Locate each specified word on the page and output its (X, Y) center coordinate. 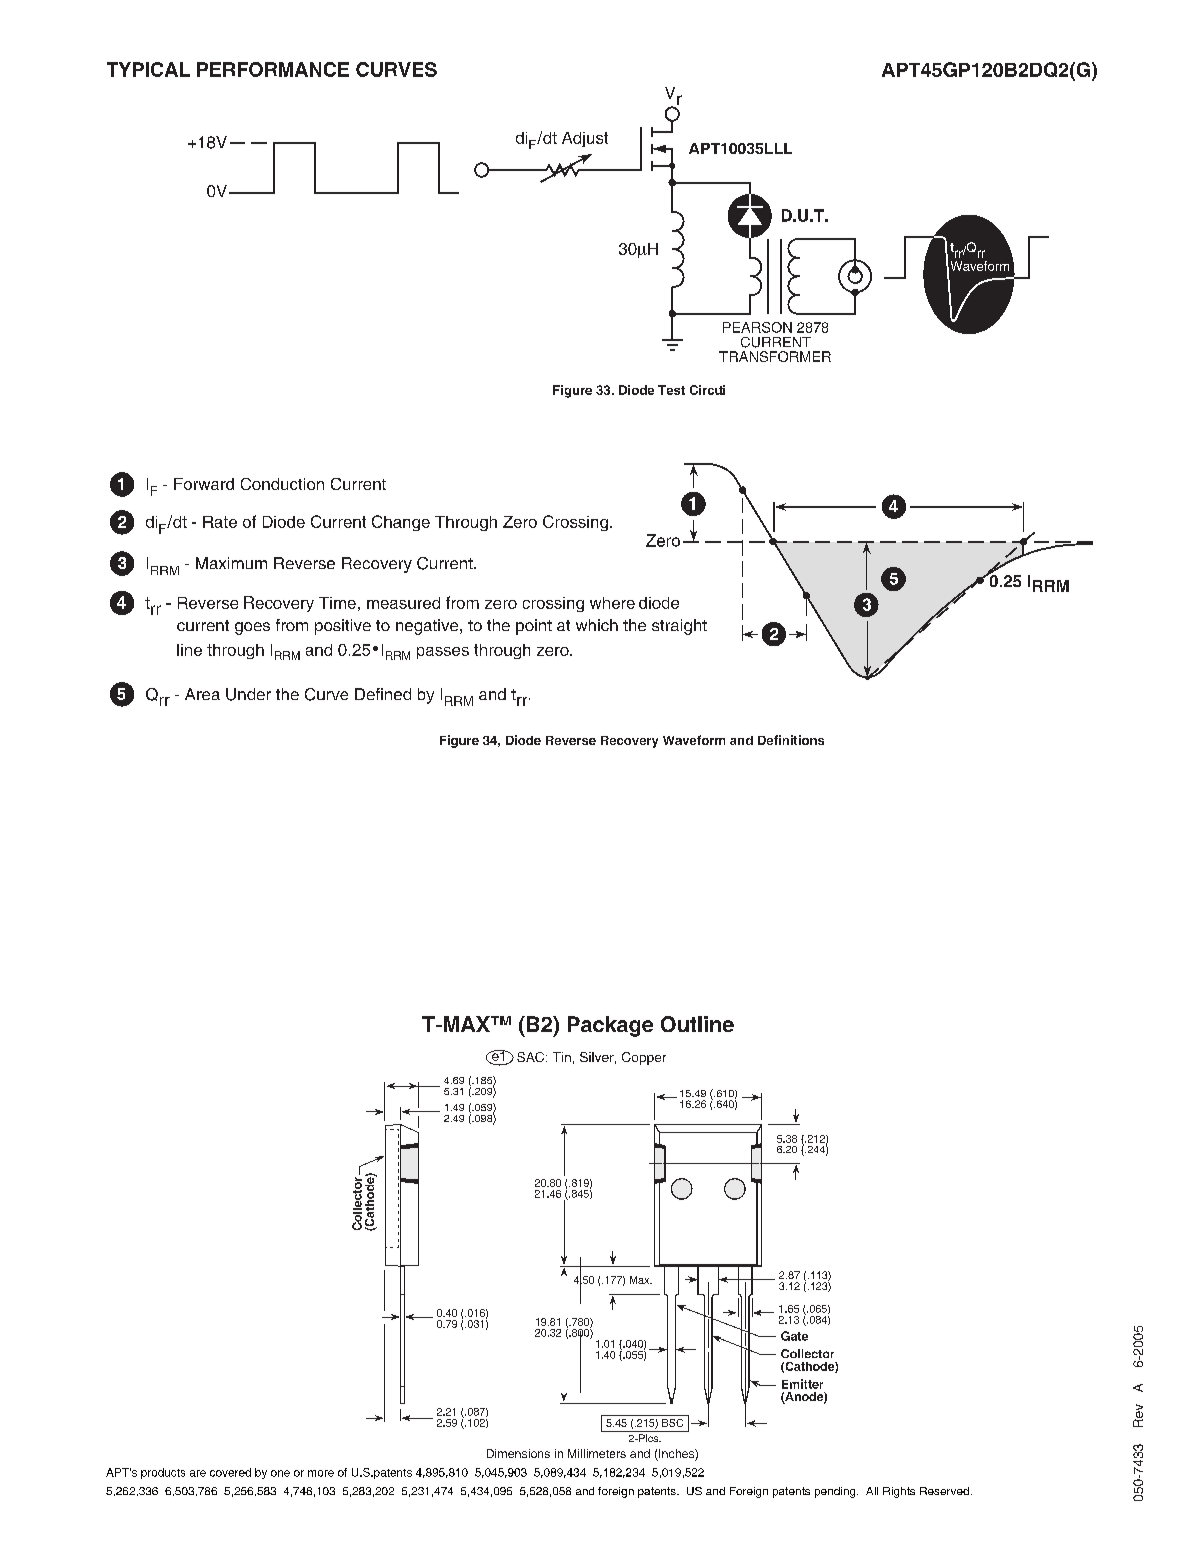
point (534, 627)
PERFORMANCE (273, 69)
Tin (562, 1057)
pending (836, 1492)
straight (679, 627)
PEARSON (757, 327)
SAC (532, 1057)
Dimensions (518, 1453)
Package (610, 1026)
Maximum (231, 563)
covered (230, 1472)
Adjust (585, 139)
